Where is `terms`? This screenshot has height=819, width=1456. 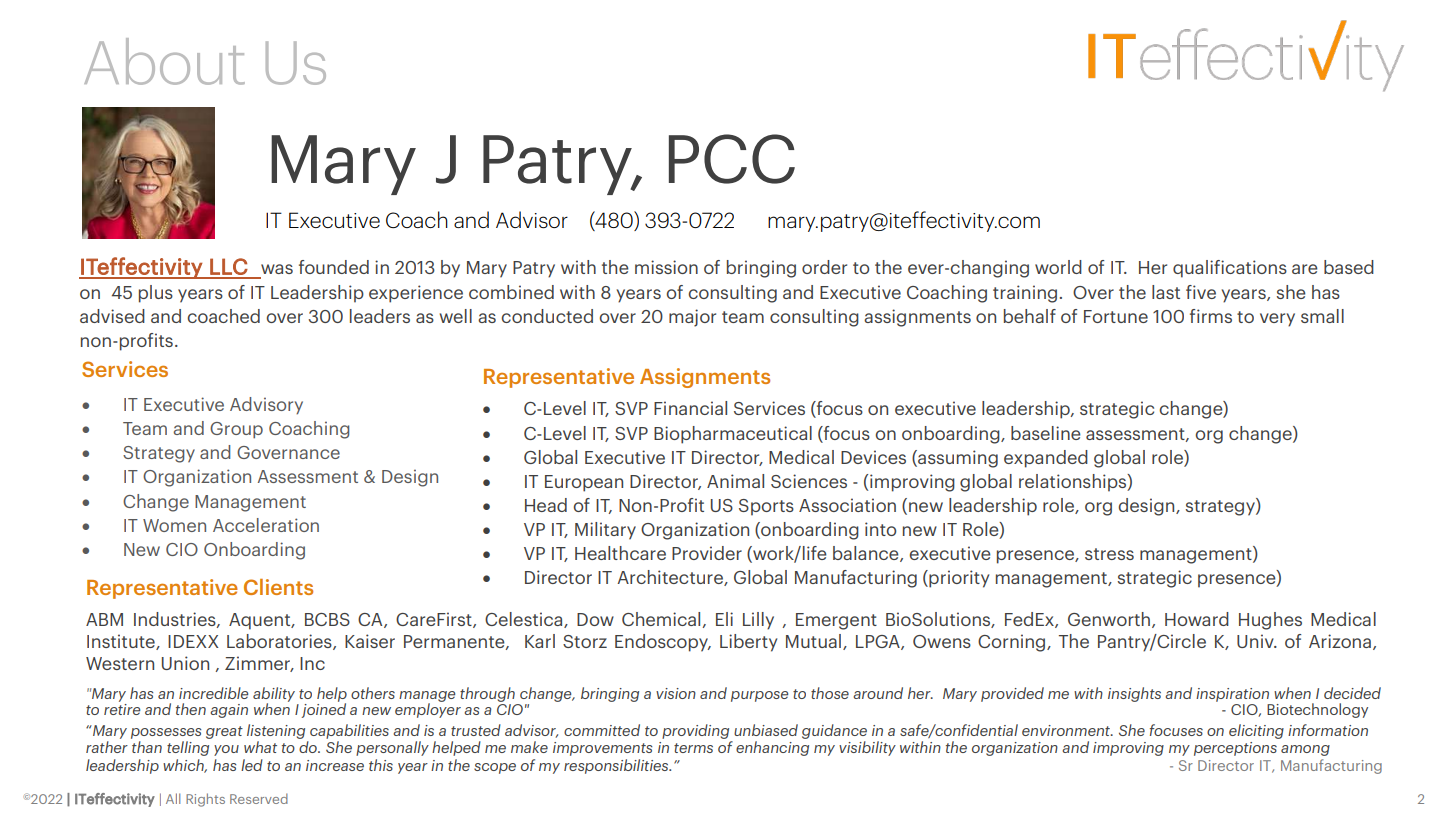
terms is located at coordinates (693, 748).
